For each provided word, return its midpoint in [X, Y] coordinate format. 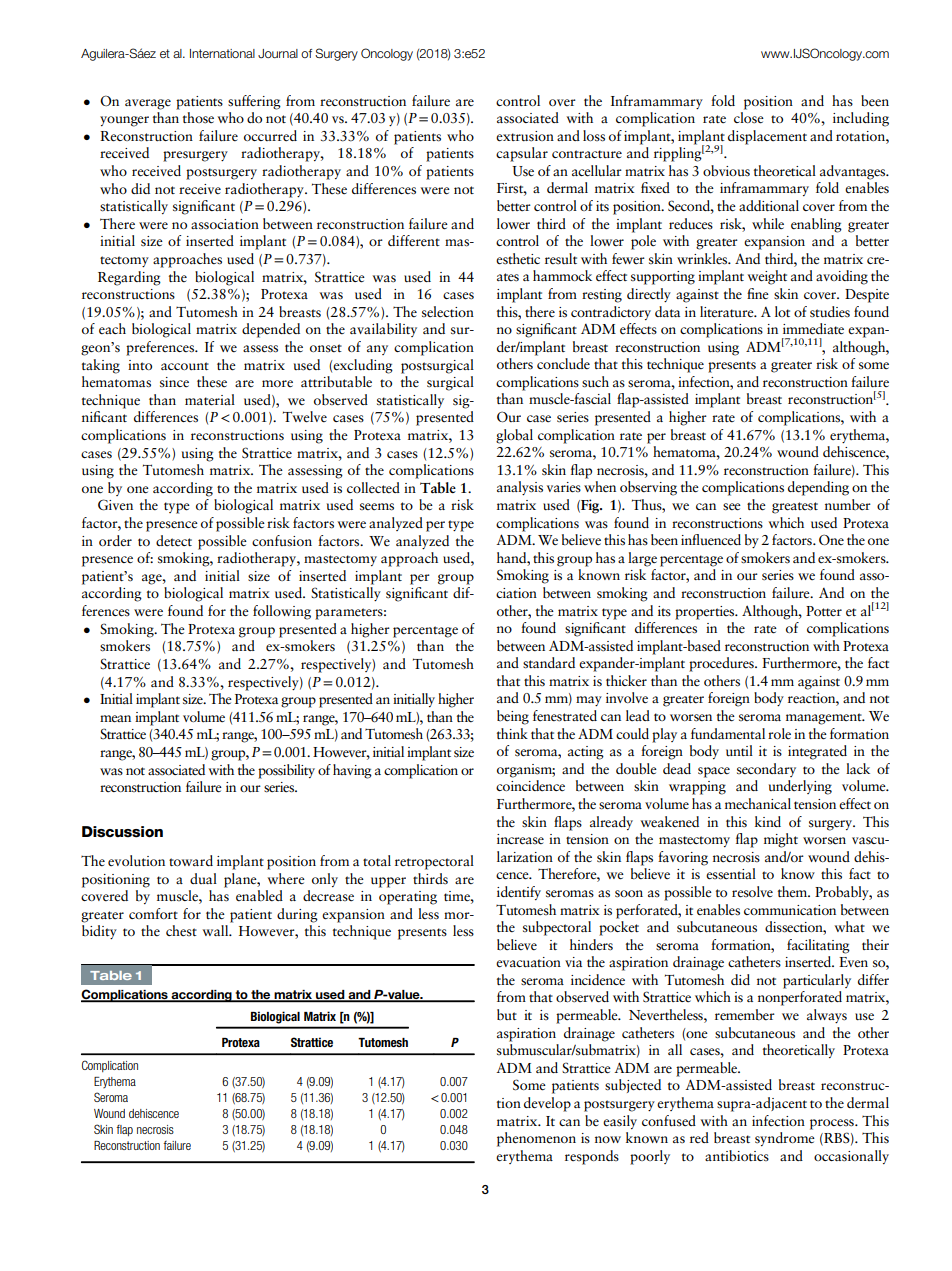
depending [818, 488]
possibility [286, 771]
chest [181, 930]
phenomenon [536, 1139]
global [514, 436]
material [210, 400]
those [198, 118]
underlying [800, 787]
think [512, 733]
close [749, 118]
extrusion [525, 136]
